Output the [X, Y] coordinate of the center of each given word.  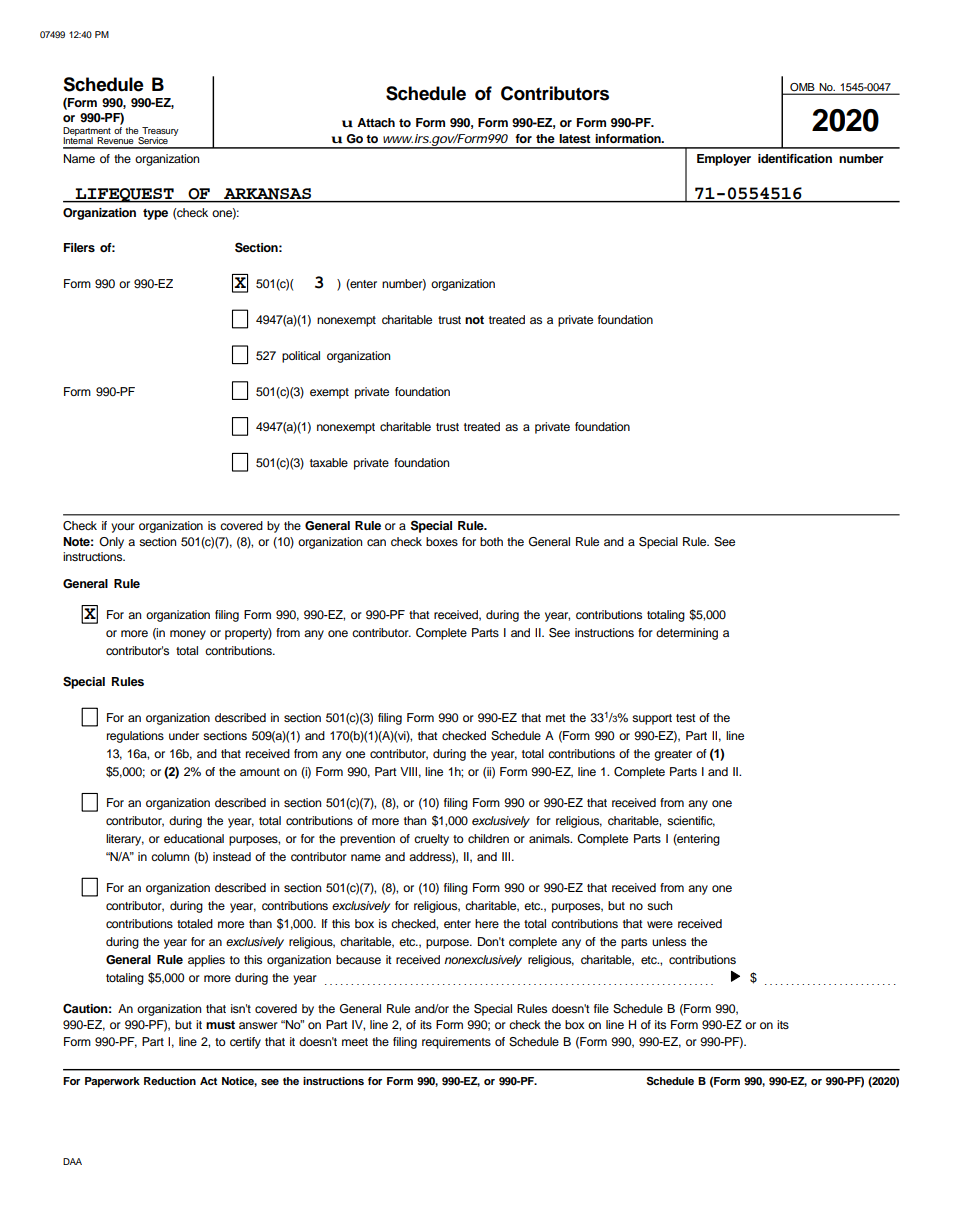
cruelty [431, 840]
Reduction [170, 1081]
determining [687, 634]
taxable [329, 462]
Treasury [159, 132]
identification [795, 158]
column [170, 856]
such [659, 905]
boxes [442, 541]
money [188, 635]
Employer [724, 160]
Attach [376, 122]
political [301, 357]
